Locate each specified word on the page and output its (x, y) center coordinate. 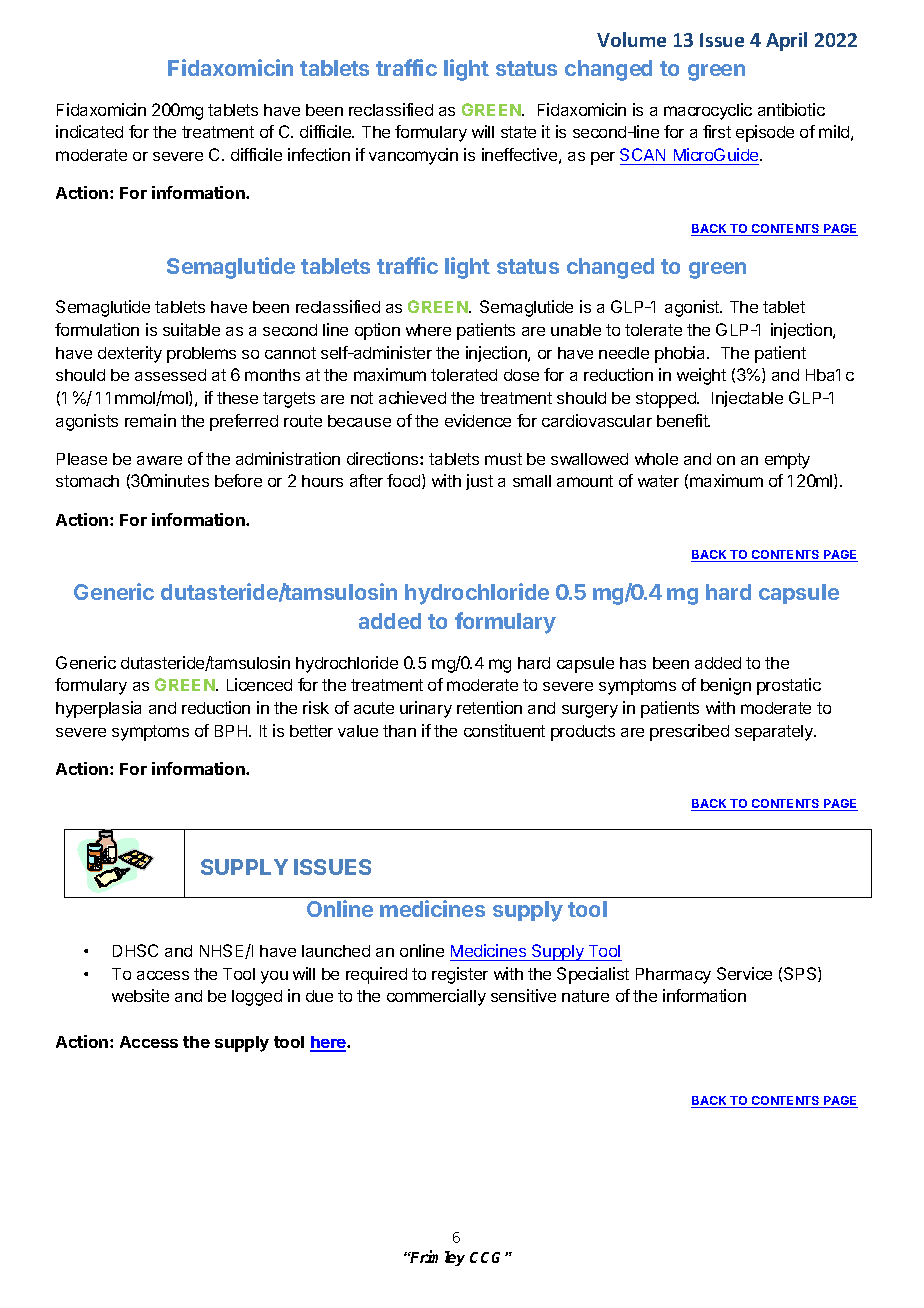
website (140, 995)
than (399, 731)
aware (159, 460)
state (518, 132)
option (377, 331)
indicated (89, 131)
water (658, 481)
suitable (191, 329)
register (460, 975)
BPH (232, 731)
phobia (681, 354)
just (479, 482)
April (786, 41)
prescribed (689, 732)
